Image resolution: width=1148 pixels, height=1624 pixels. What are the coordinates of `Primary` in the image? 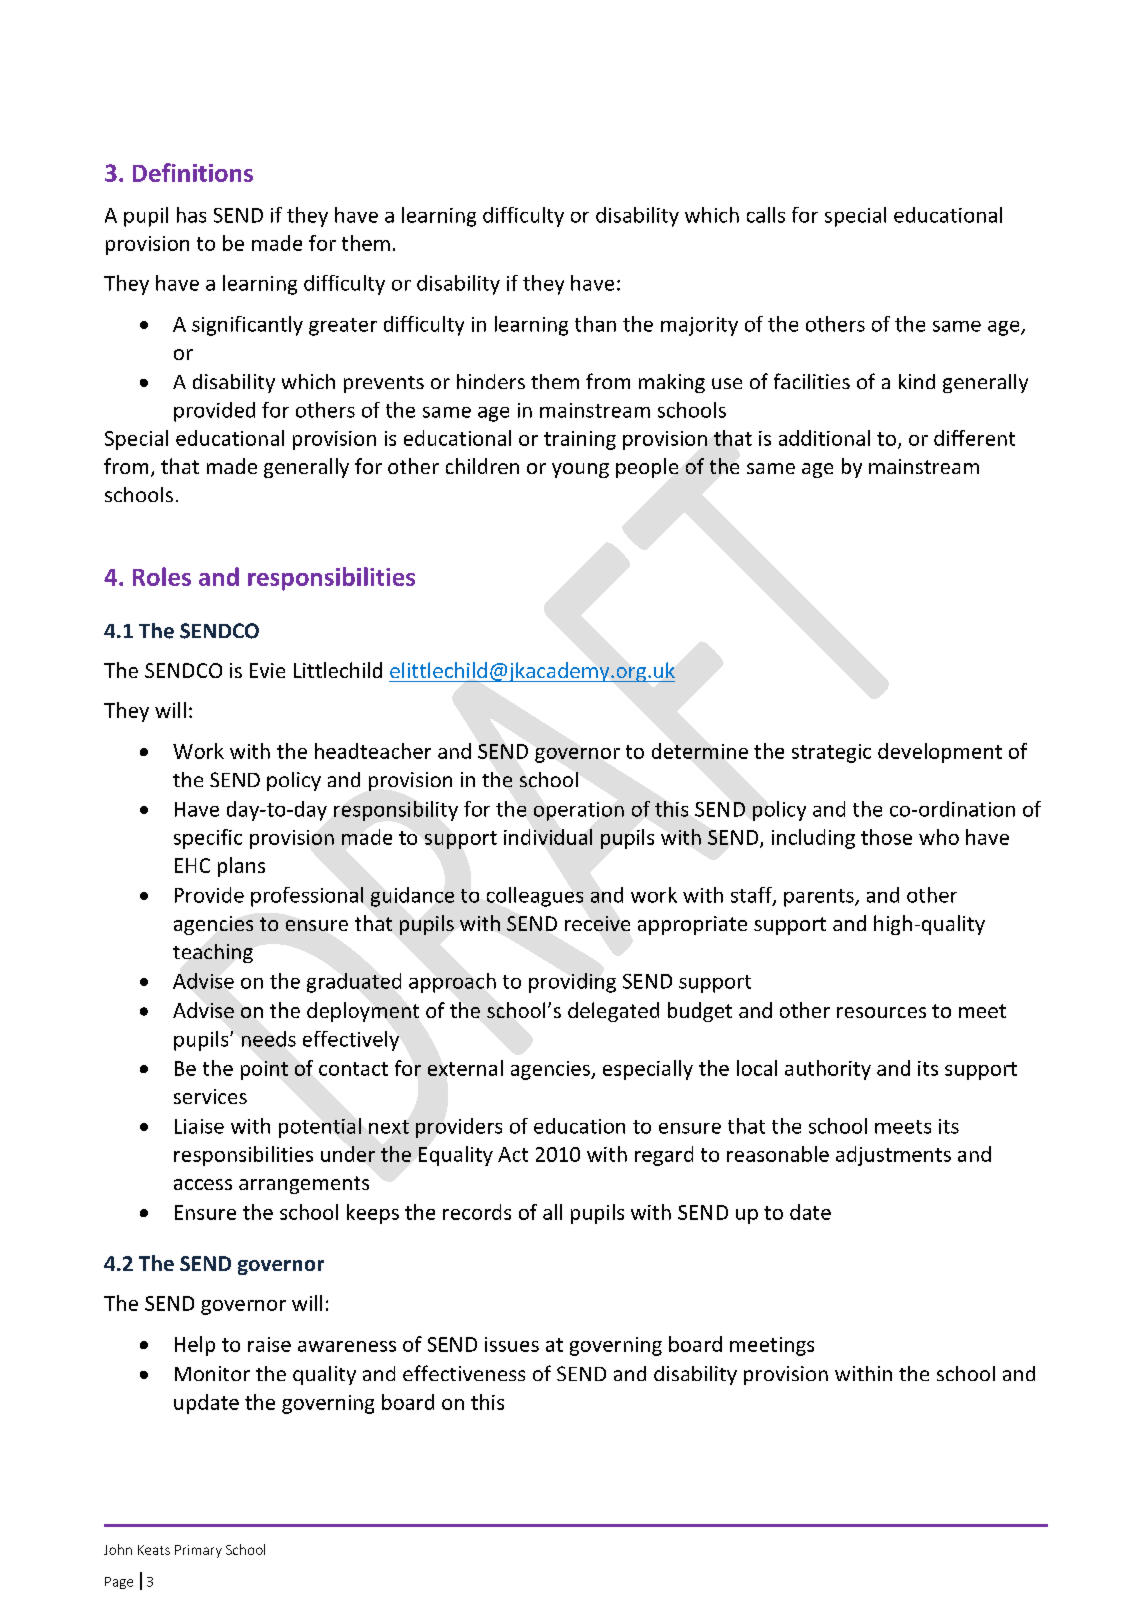 It's located at (198, 1551).
